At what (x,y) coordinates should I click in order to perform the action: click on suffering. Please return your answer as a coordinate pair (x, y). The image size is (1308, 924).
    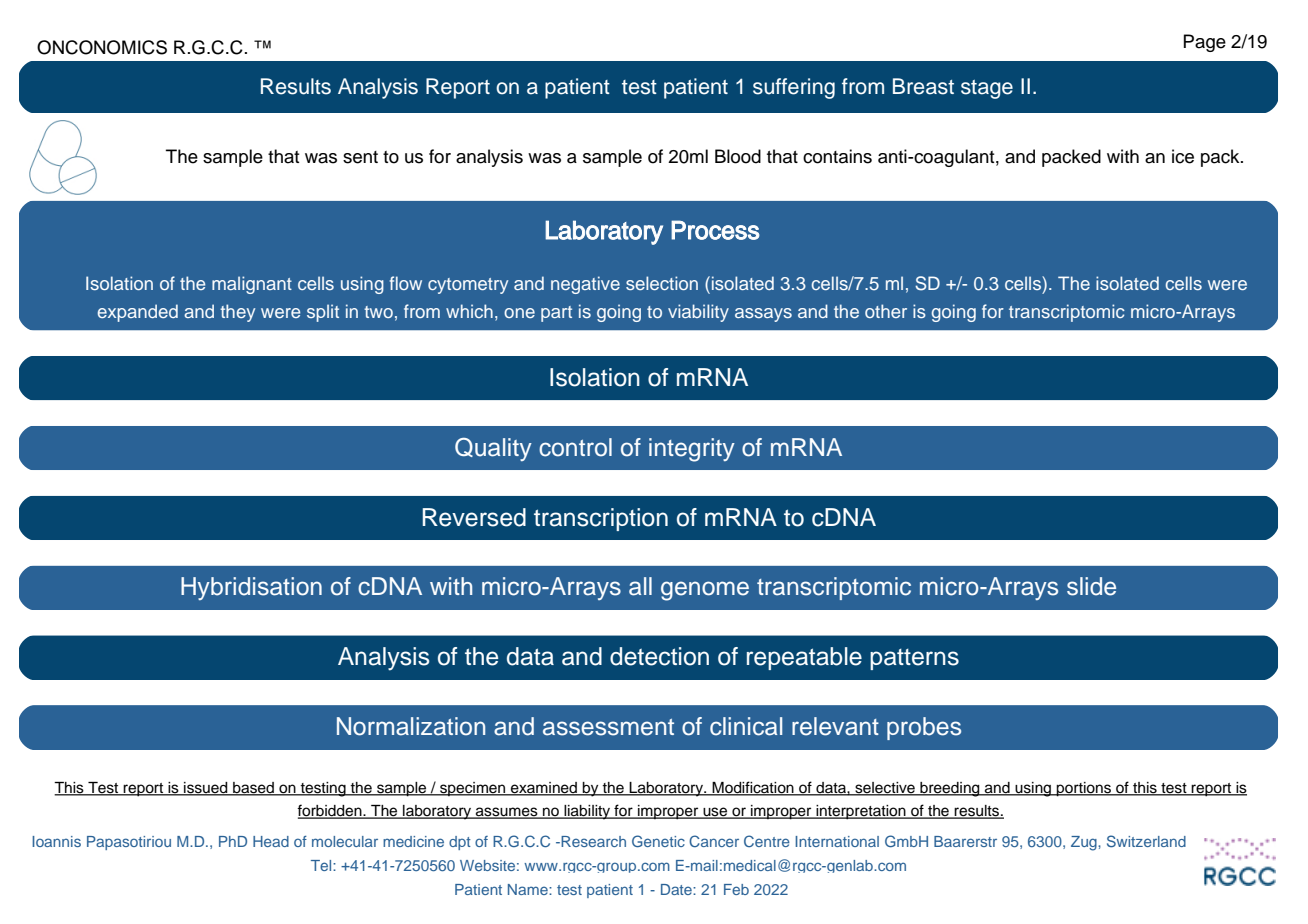
    Looking at the image, I should click on (794, 88).
